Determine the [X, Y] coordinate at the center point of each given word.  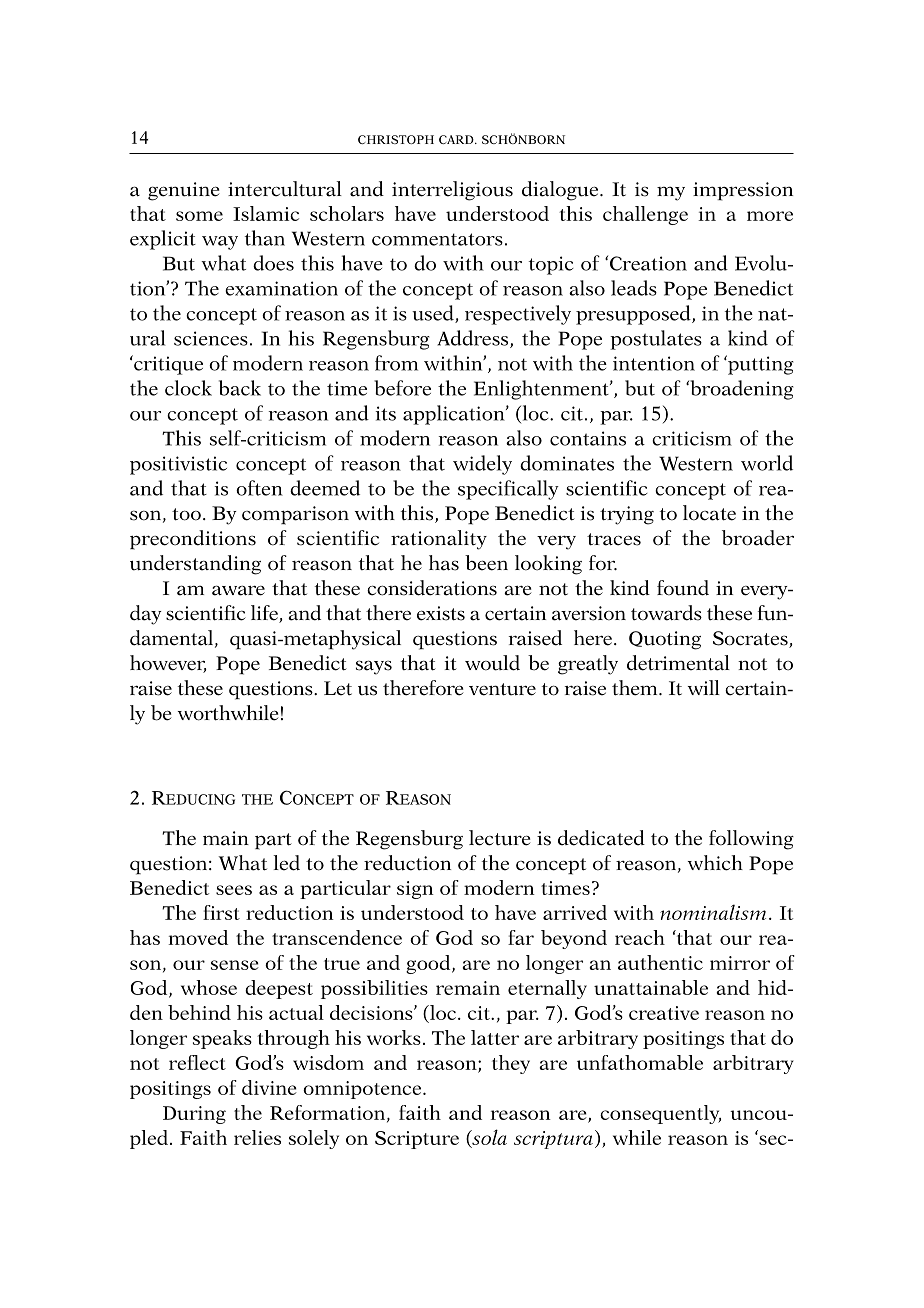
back [240, 388]
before [402, 388]
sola [488, 1138]
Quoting [665, 640]
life [265, 614]
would [492, 663]
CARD [457, 139]
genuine [184, 191]
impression [743, 191]
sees [234, 890]
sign [415, 890]
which [715, 863]
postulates [656, 340]
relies [257, 1137]
